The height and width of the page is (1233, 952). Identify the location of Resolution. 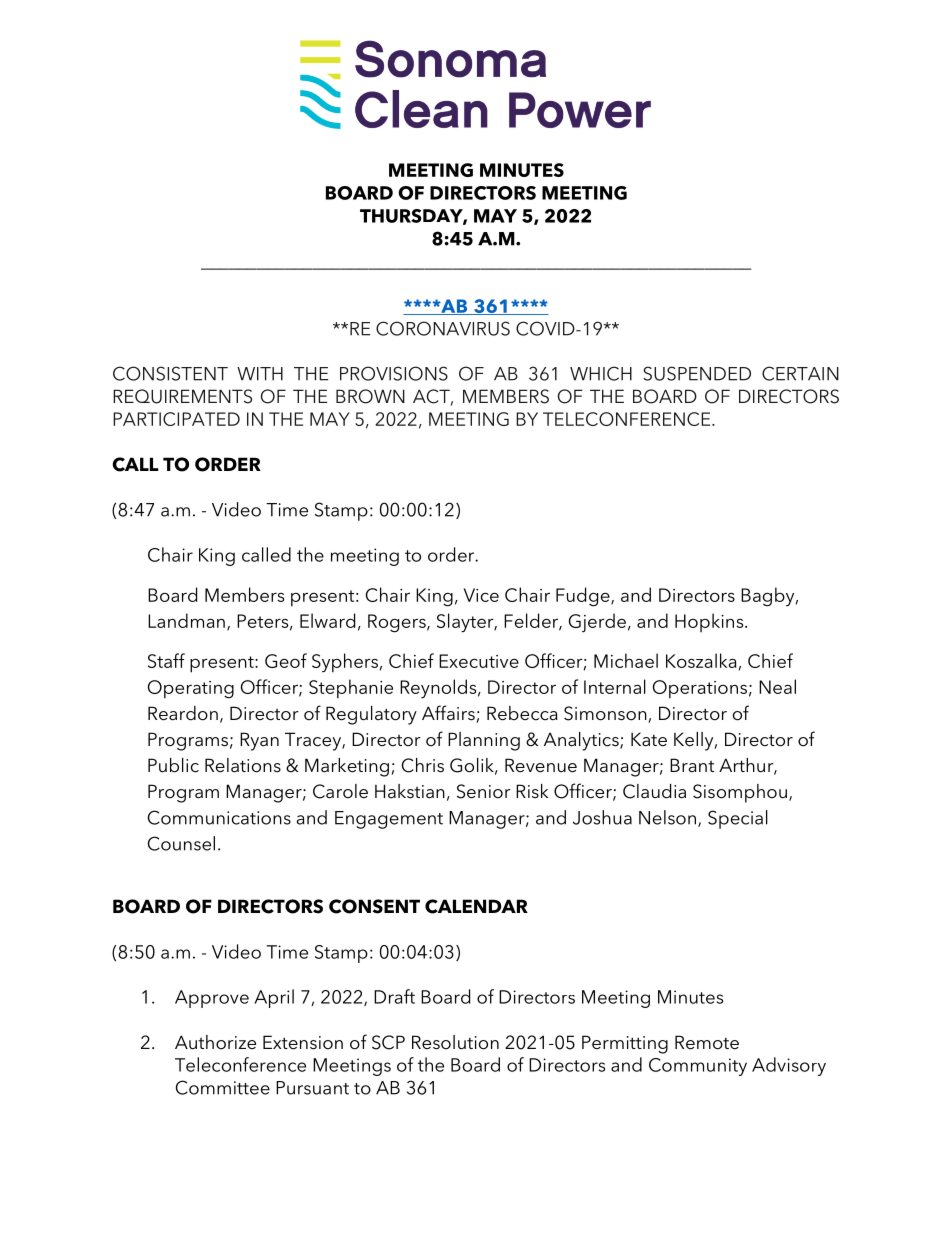
(455, 1042).
